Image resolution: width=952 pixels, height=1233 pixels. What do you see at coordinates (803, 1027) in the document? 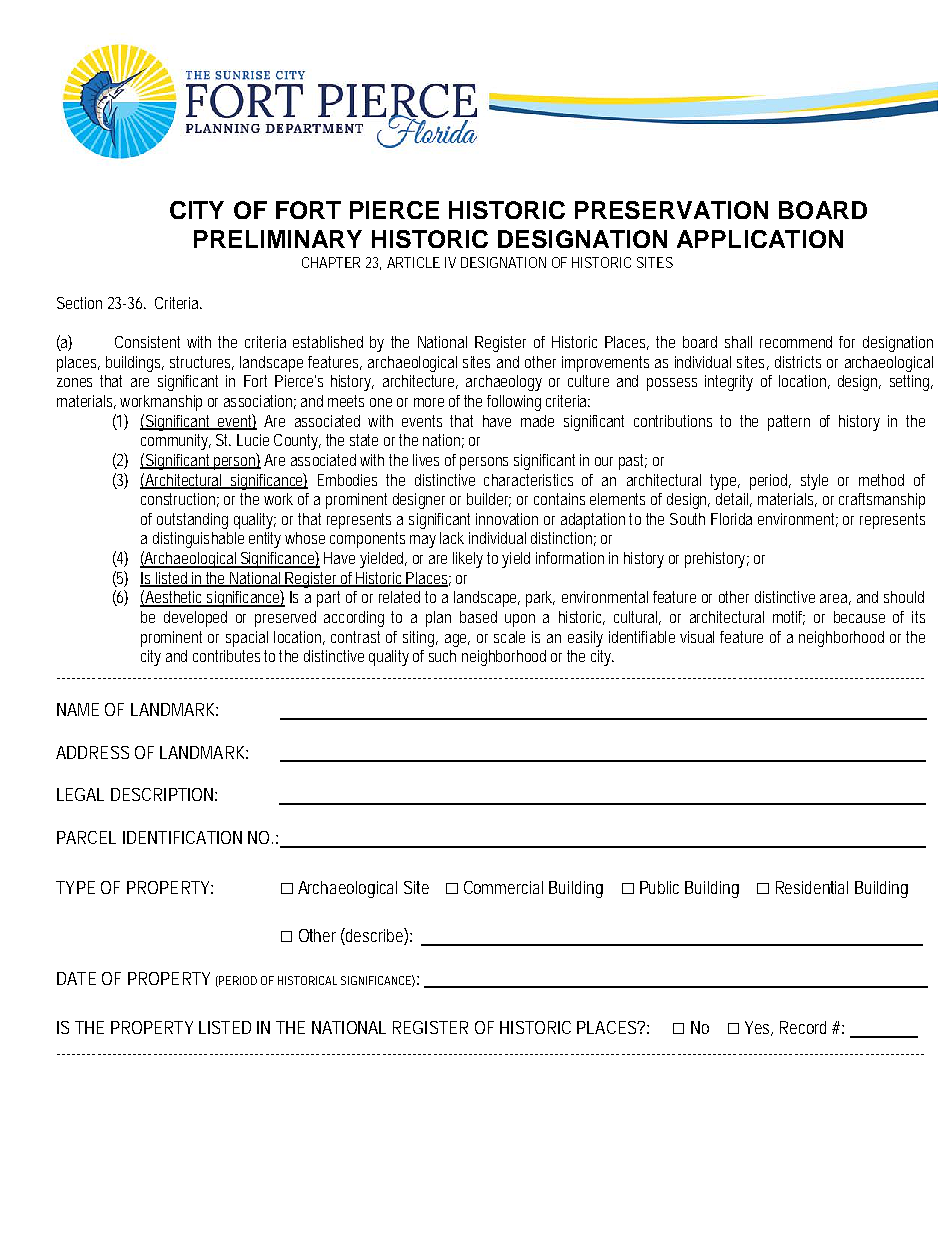
I see `Record` at bounding box center [803, 1027].
